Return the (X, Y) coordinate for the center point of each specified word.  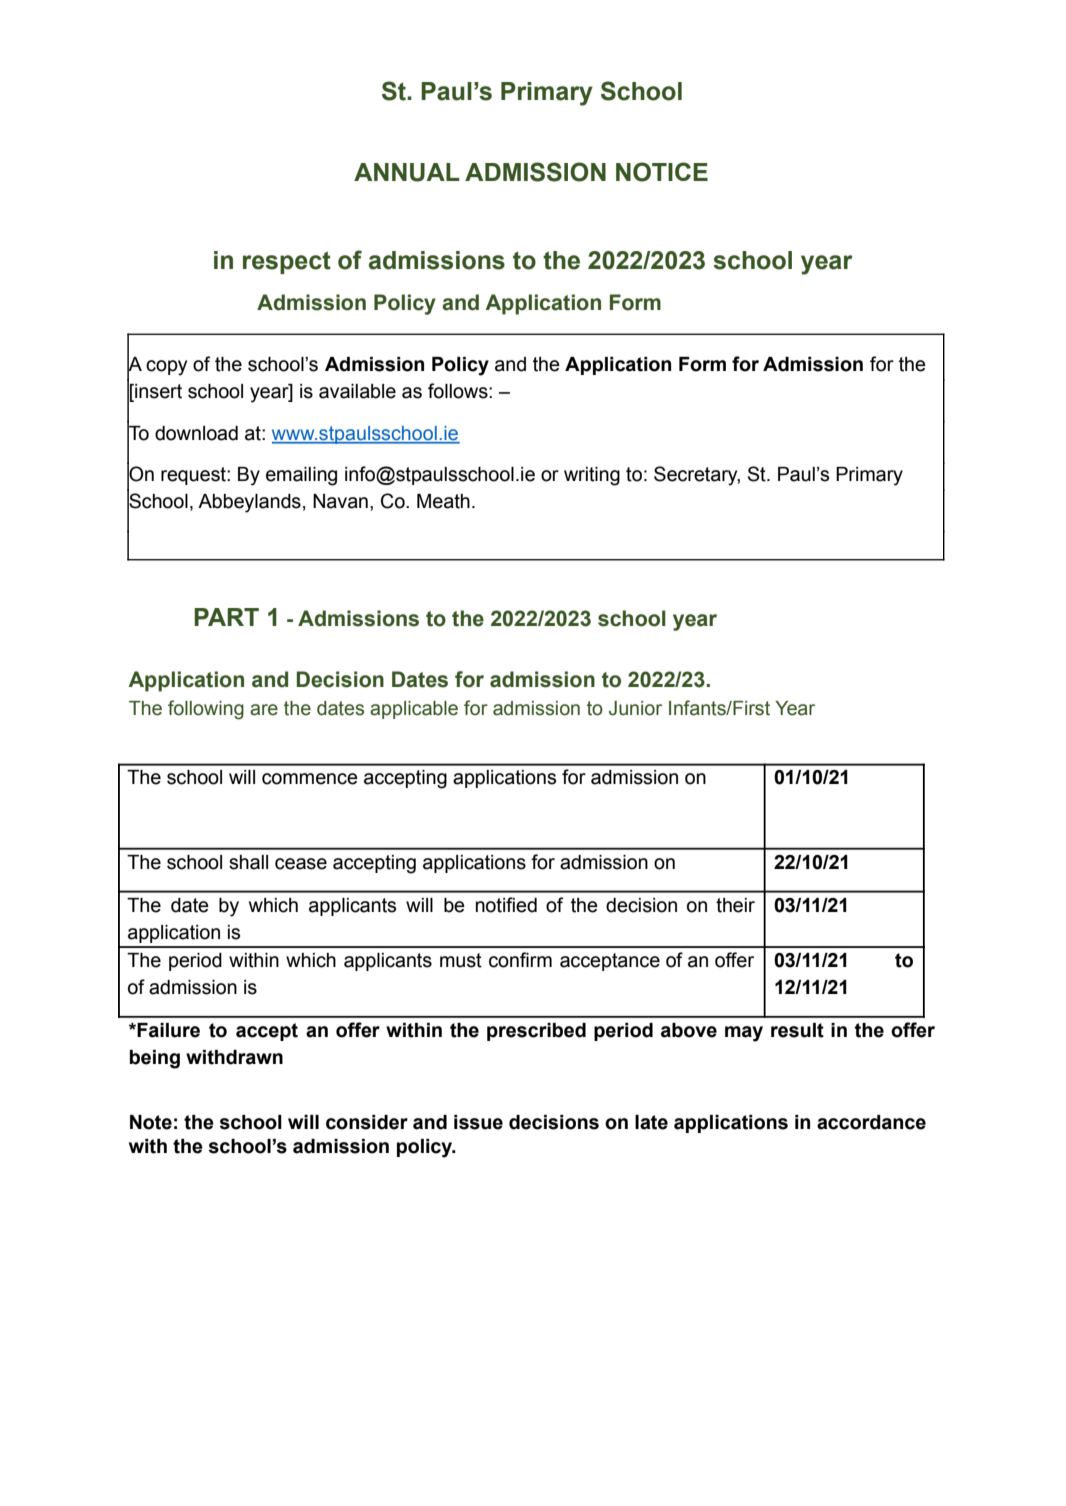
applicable (414, 710)
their (735, 905)
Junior (635, 708)
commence (310, 779)
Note (151, 1122)
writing (592, 476)
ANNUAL (407, 172)
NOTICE (662, 172)
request (194, 476)
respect (287, 262)
